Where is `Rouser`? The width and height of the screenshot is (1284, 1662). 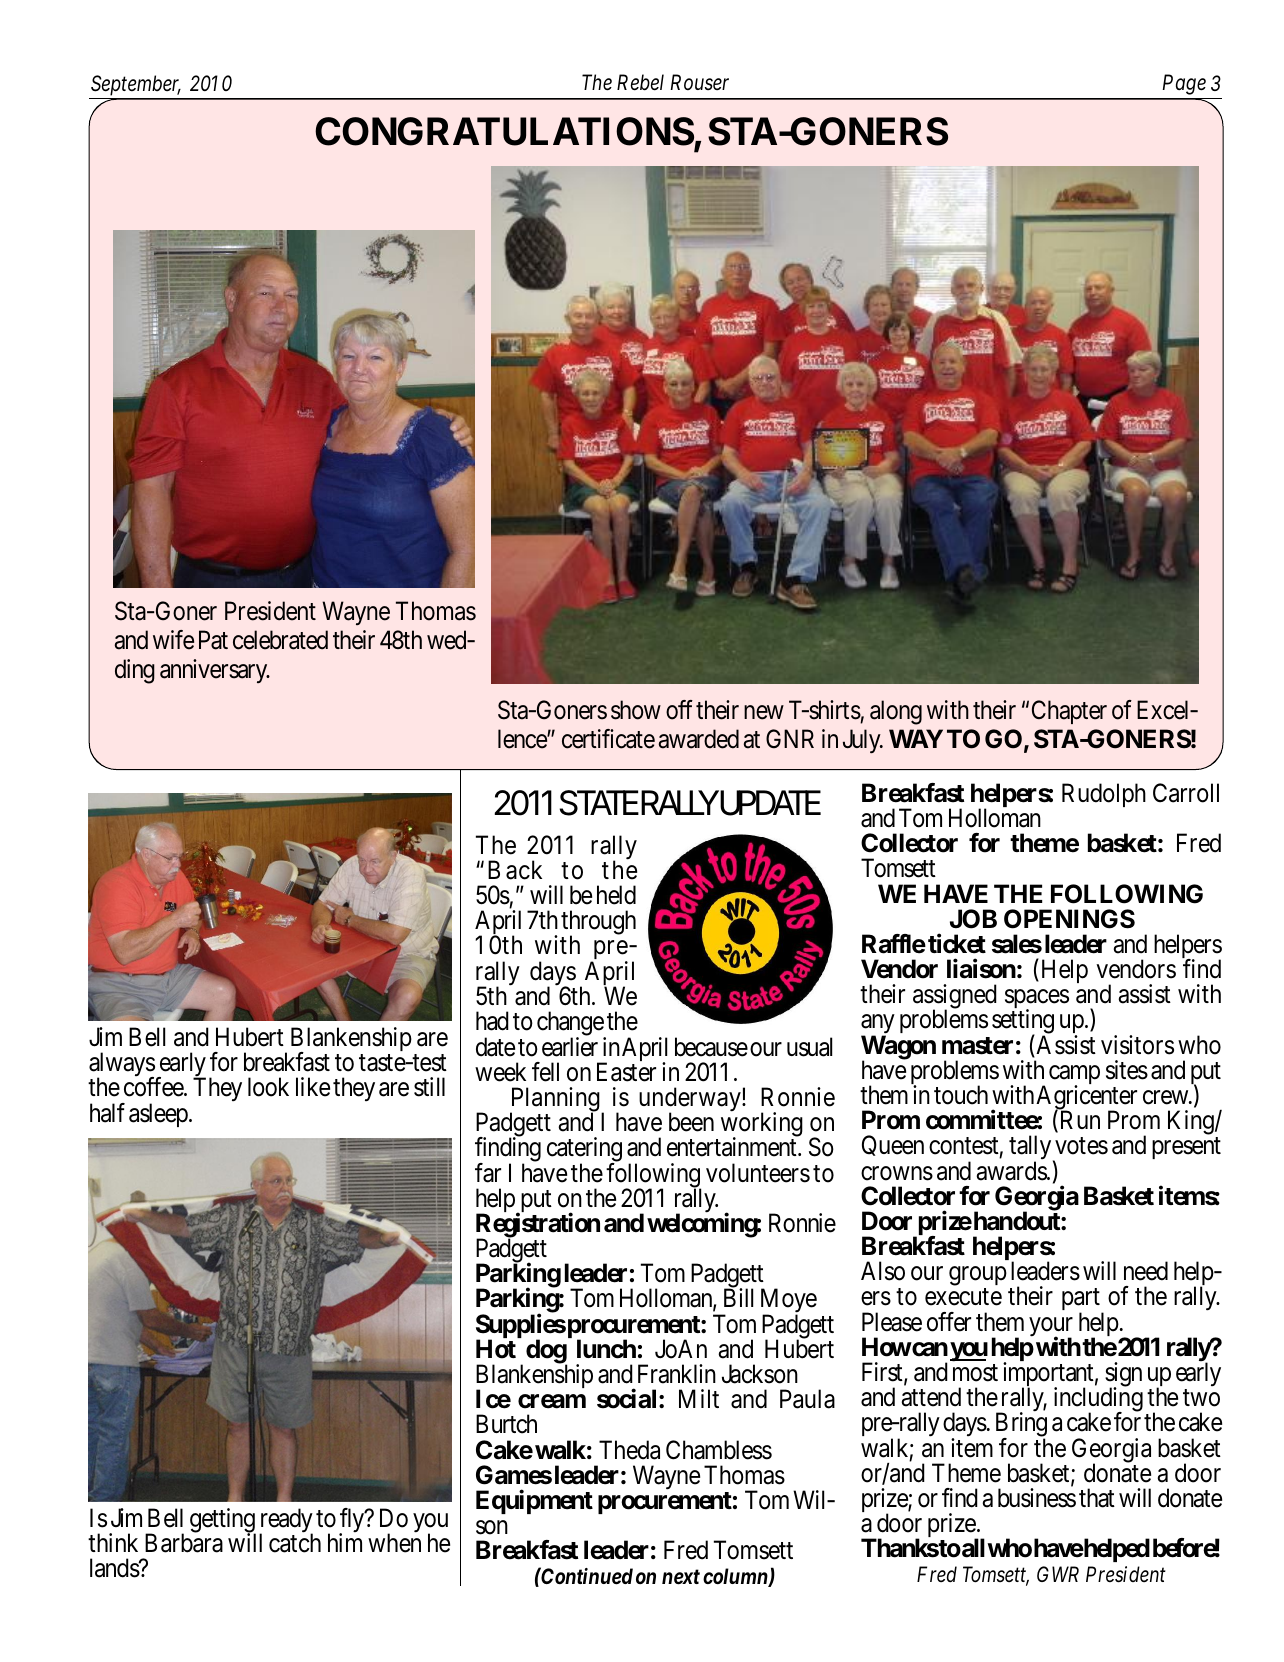 Rouser is located at coordinates (699, 82).
